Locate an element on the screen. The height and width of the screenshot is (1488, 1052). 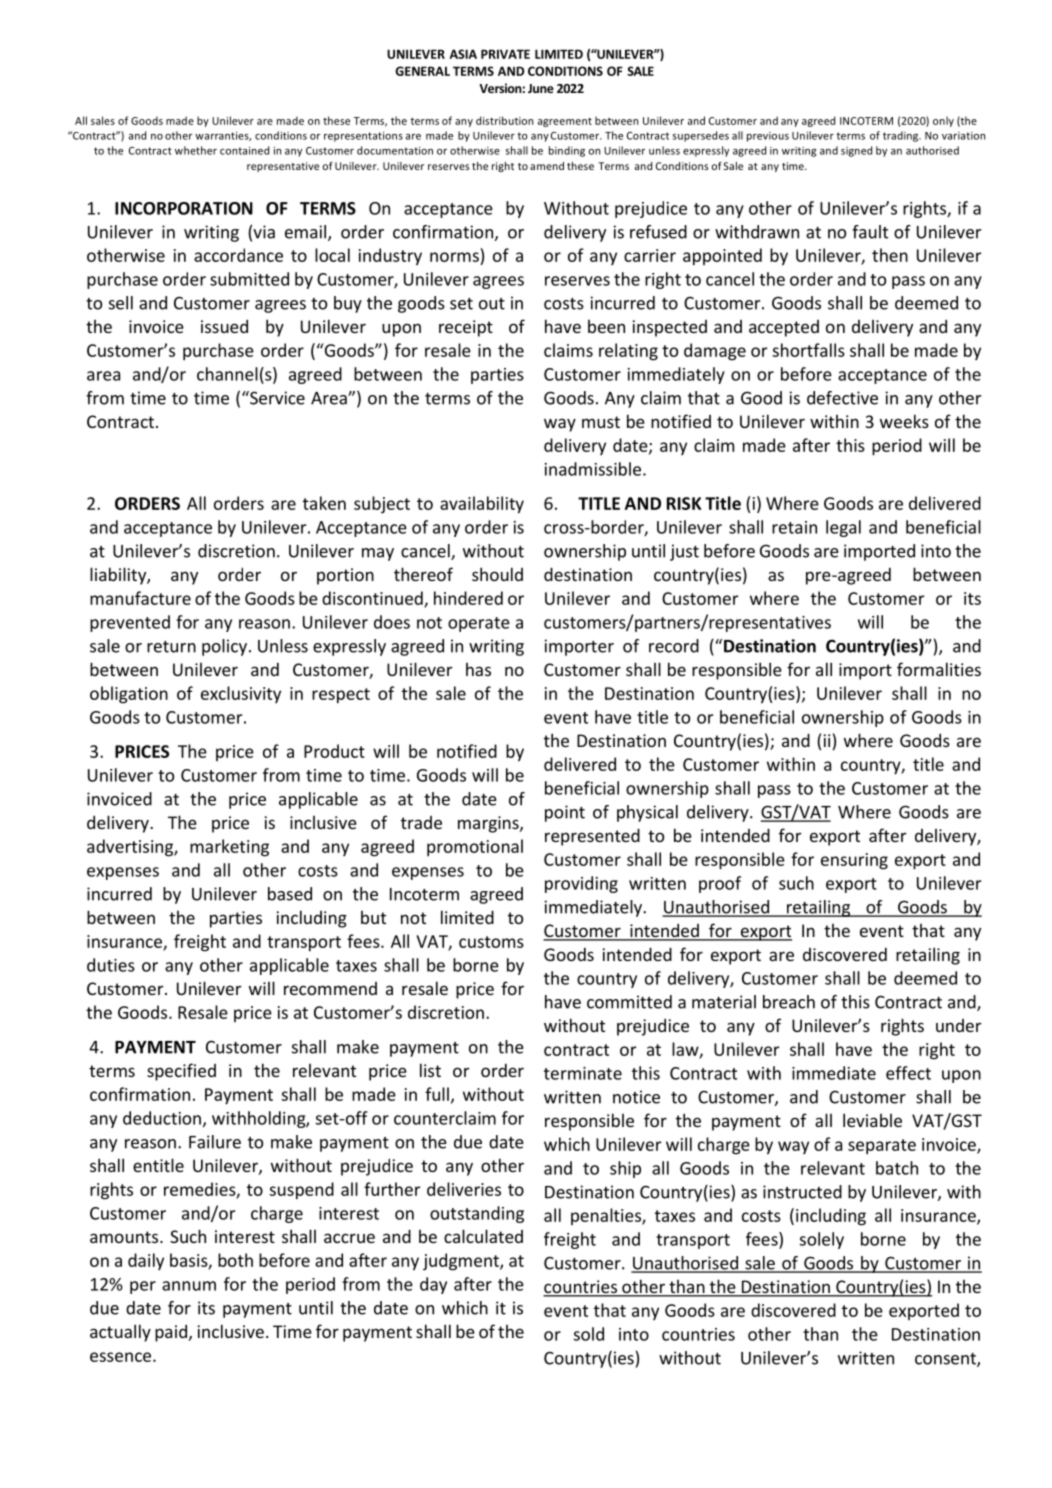
June is located at coordinates (541, 88).
